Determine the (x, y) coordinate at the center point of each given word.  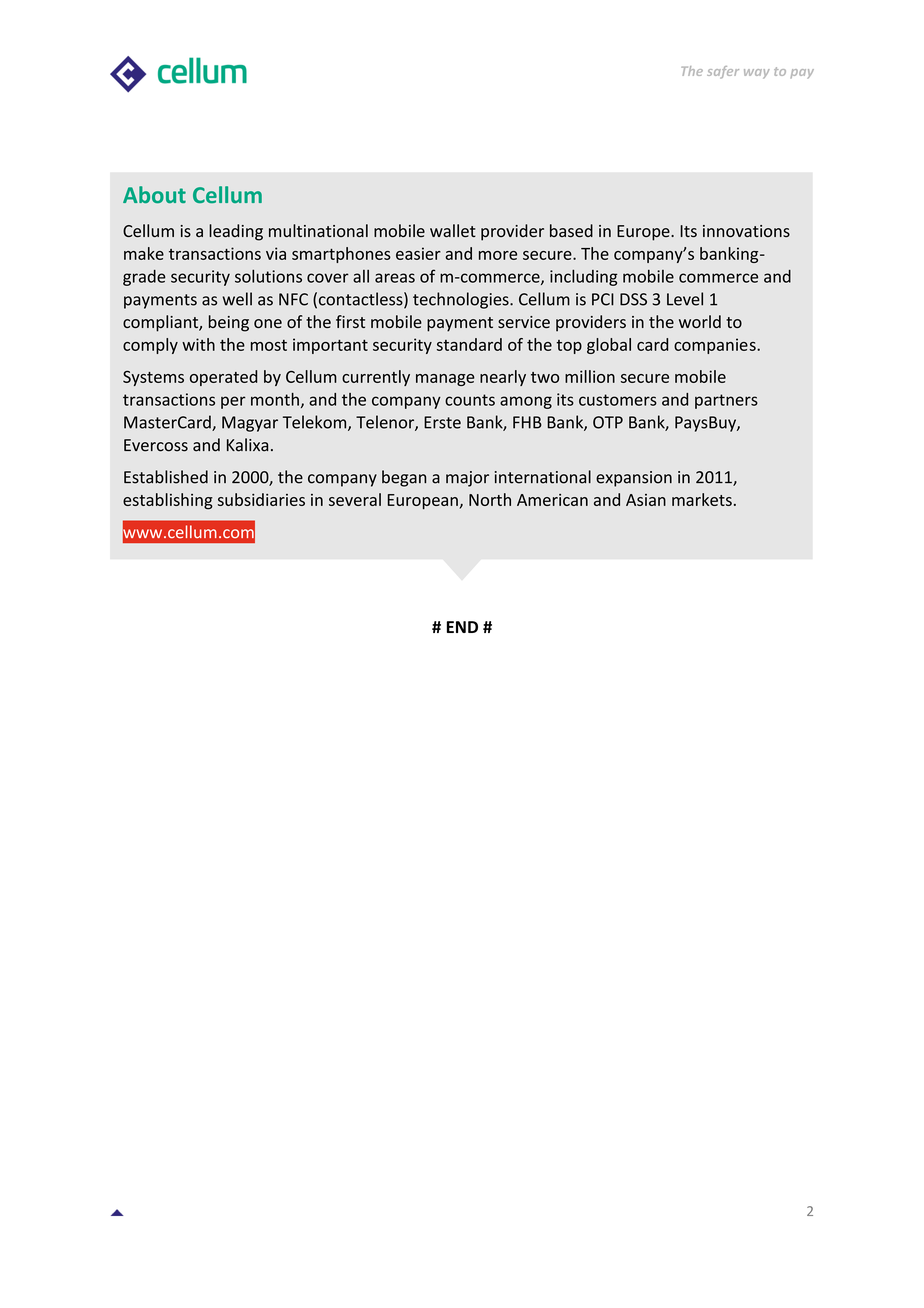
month (275, 399)
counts (470, 400)
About (154, 194)
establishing (168, 501)
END (462, 627)
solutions (268, 276)
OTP (608, 422)
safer (723, 72)
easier (418, 253)
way (757, 74)
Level (685, 299)
